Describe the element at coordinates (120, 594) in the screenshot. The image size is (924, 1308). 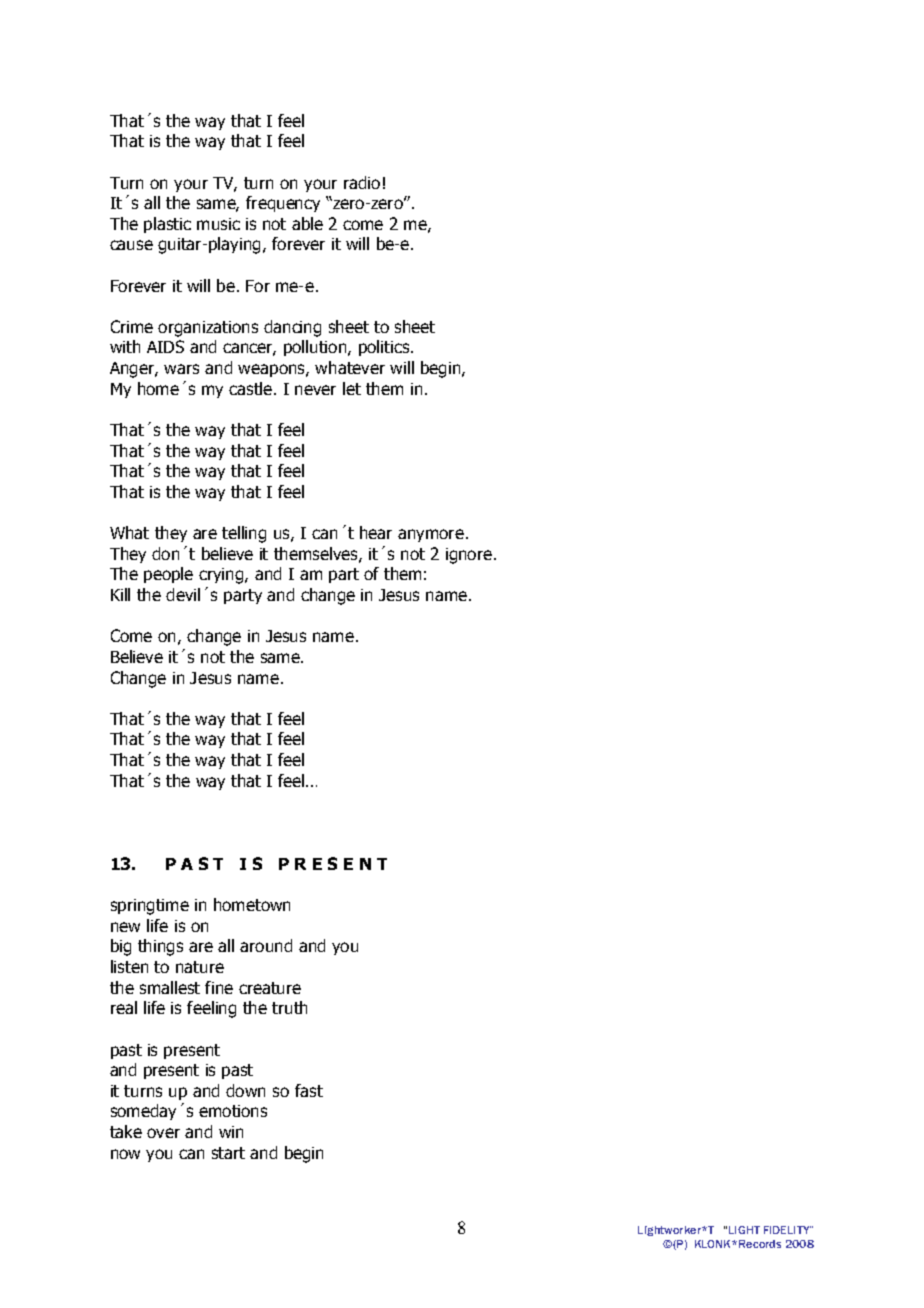
I see `Kill` at that location.
